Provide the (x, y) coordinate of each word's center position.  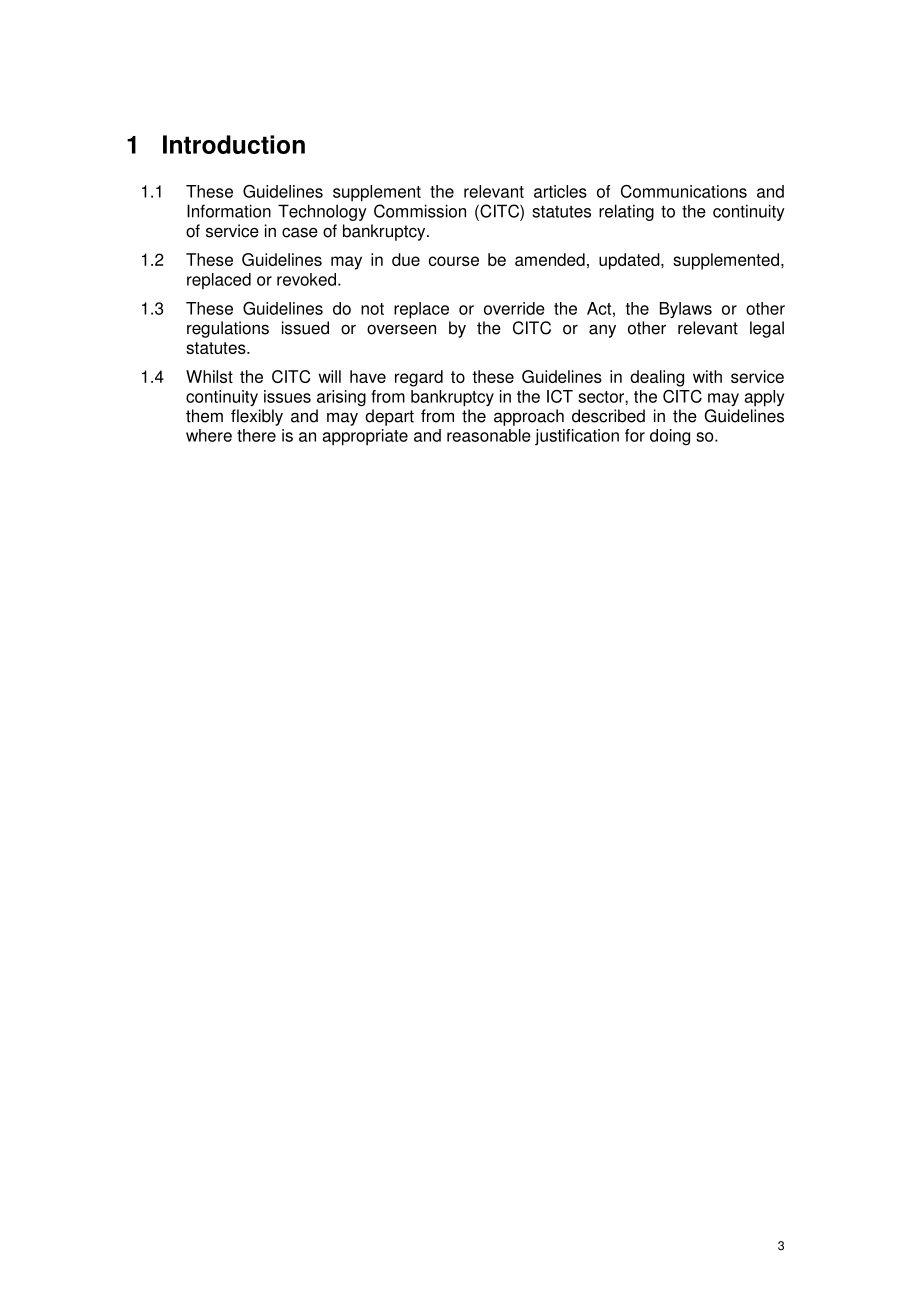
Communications (684, 191)
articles (560, 191)
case (300, 232)
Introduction (234, 144)
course (454, 261)
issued (305, 328)
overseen (401, 329)
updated (630, 261)
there (256, 435)
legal (767, 329)
